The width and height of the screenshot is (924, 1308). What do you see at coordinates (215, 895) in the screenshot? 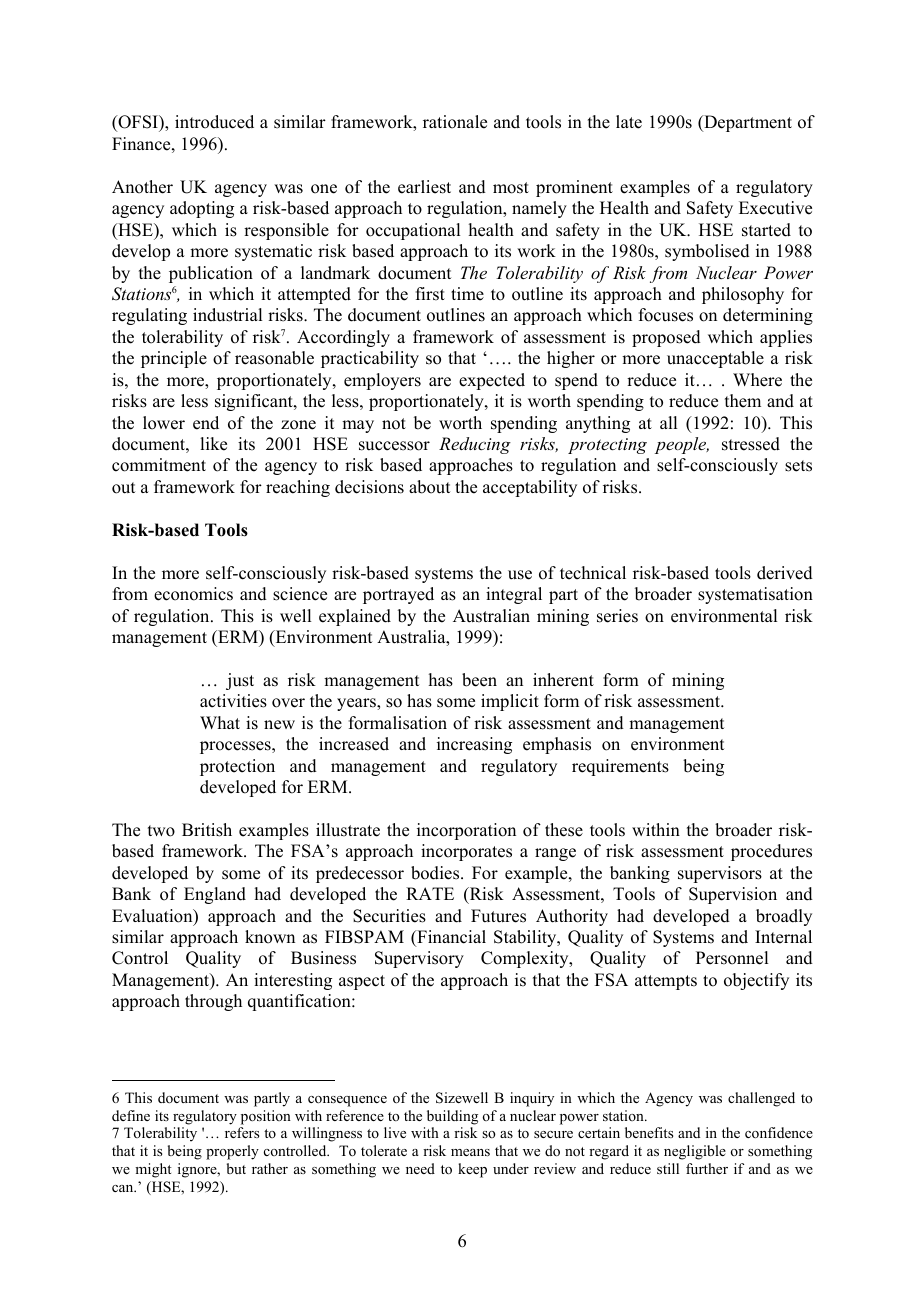
I see `England` at bounding box center [215, 895].
